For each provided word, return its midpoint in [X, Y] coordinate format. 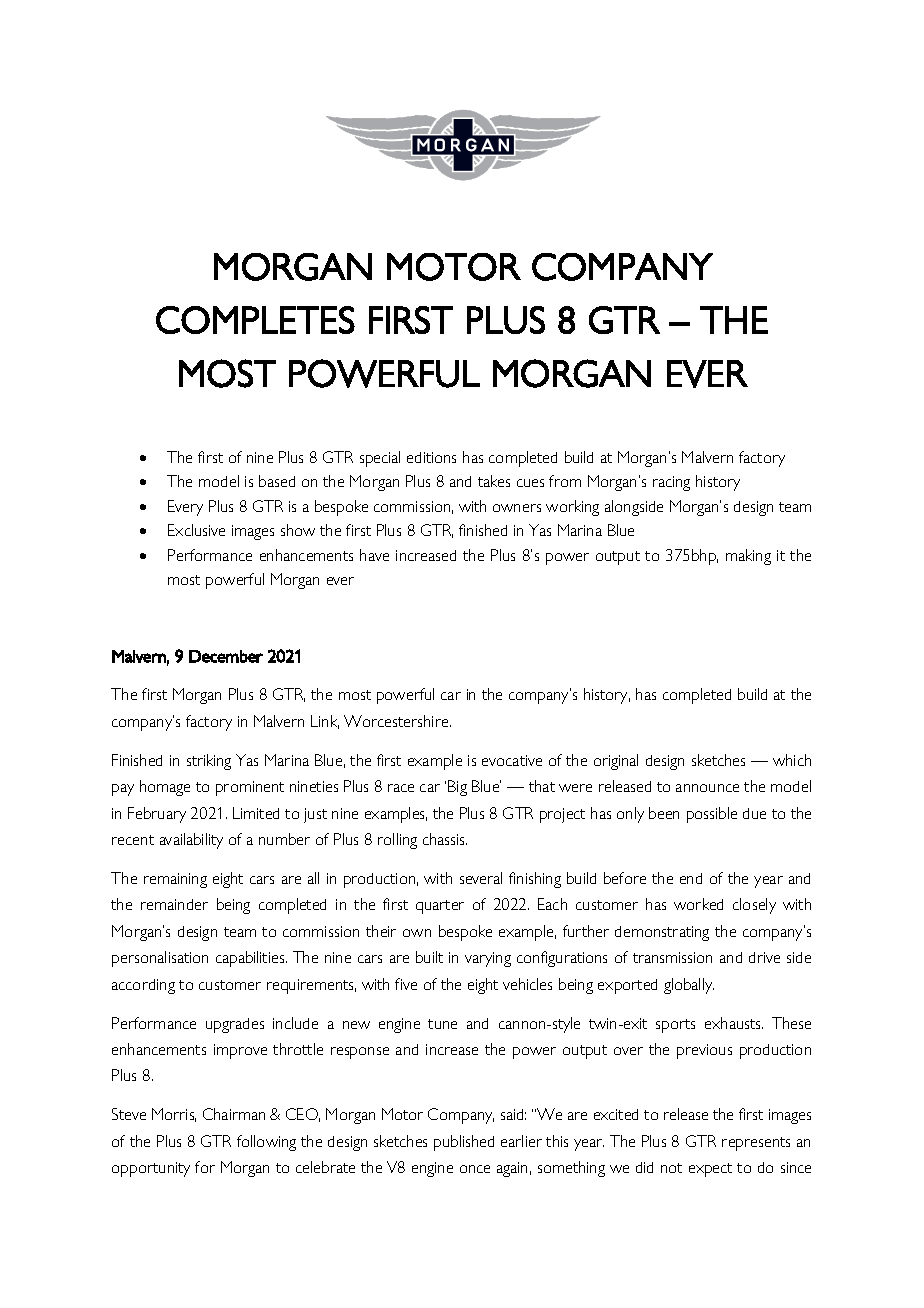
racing [671, 483]
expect [710, 1170]
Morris [174, 1115]
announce [707, 788]
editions [431, 457]
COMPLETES [255, 320]
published [464, 1143]
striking [209, 762]
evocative [512, 760]
